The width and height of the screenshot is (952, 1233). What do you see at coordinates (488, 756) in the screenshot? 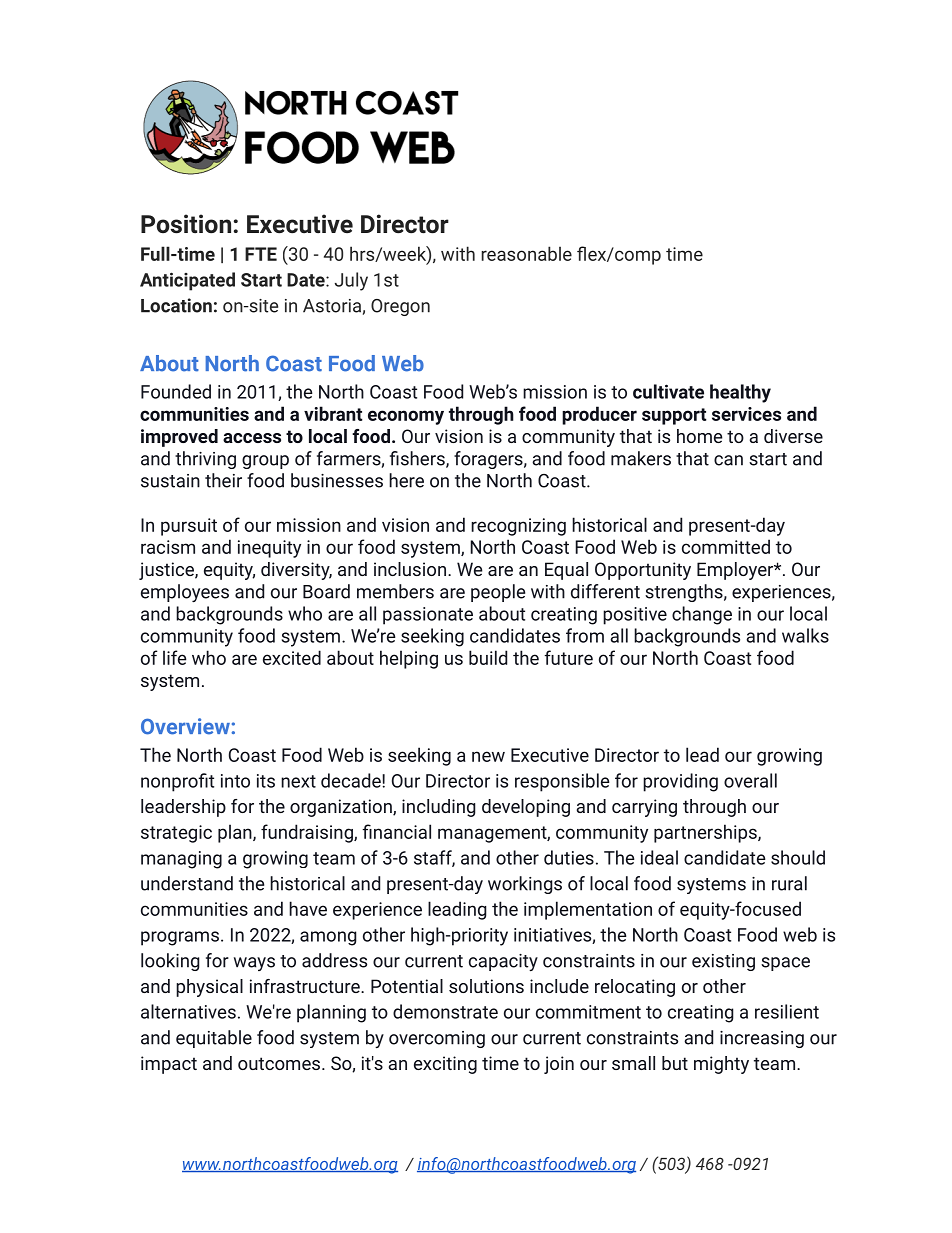
I see `new` at bounding box center [488, 756].
